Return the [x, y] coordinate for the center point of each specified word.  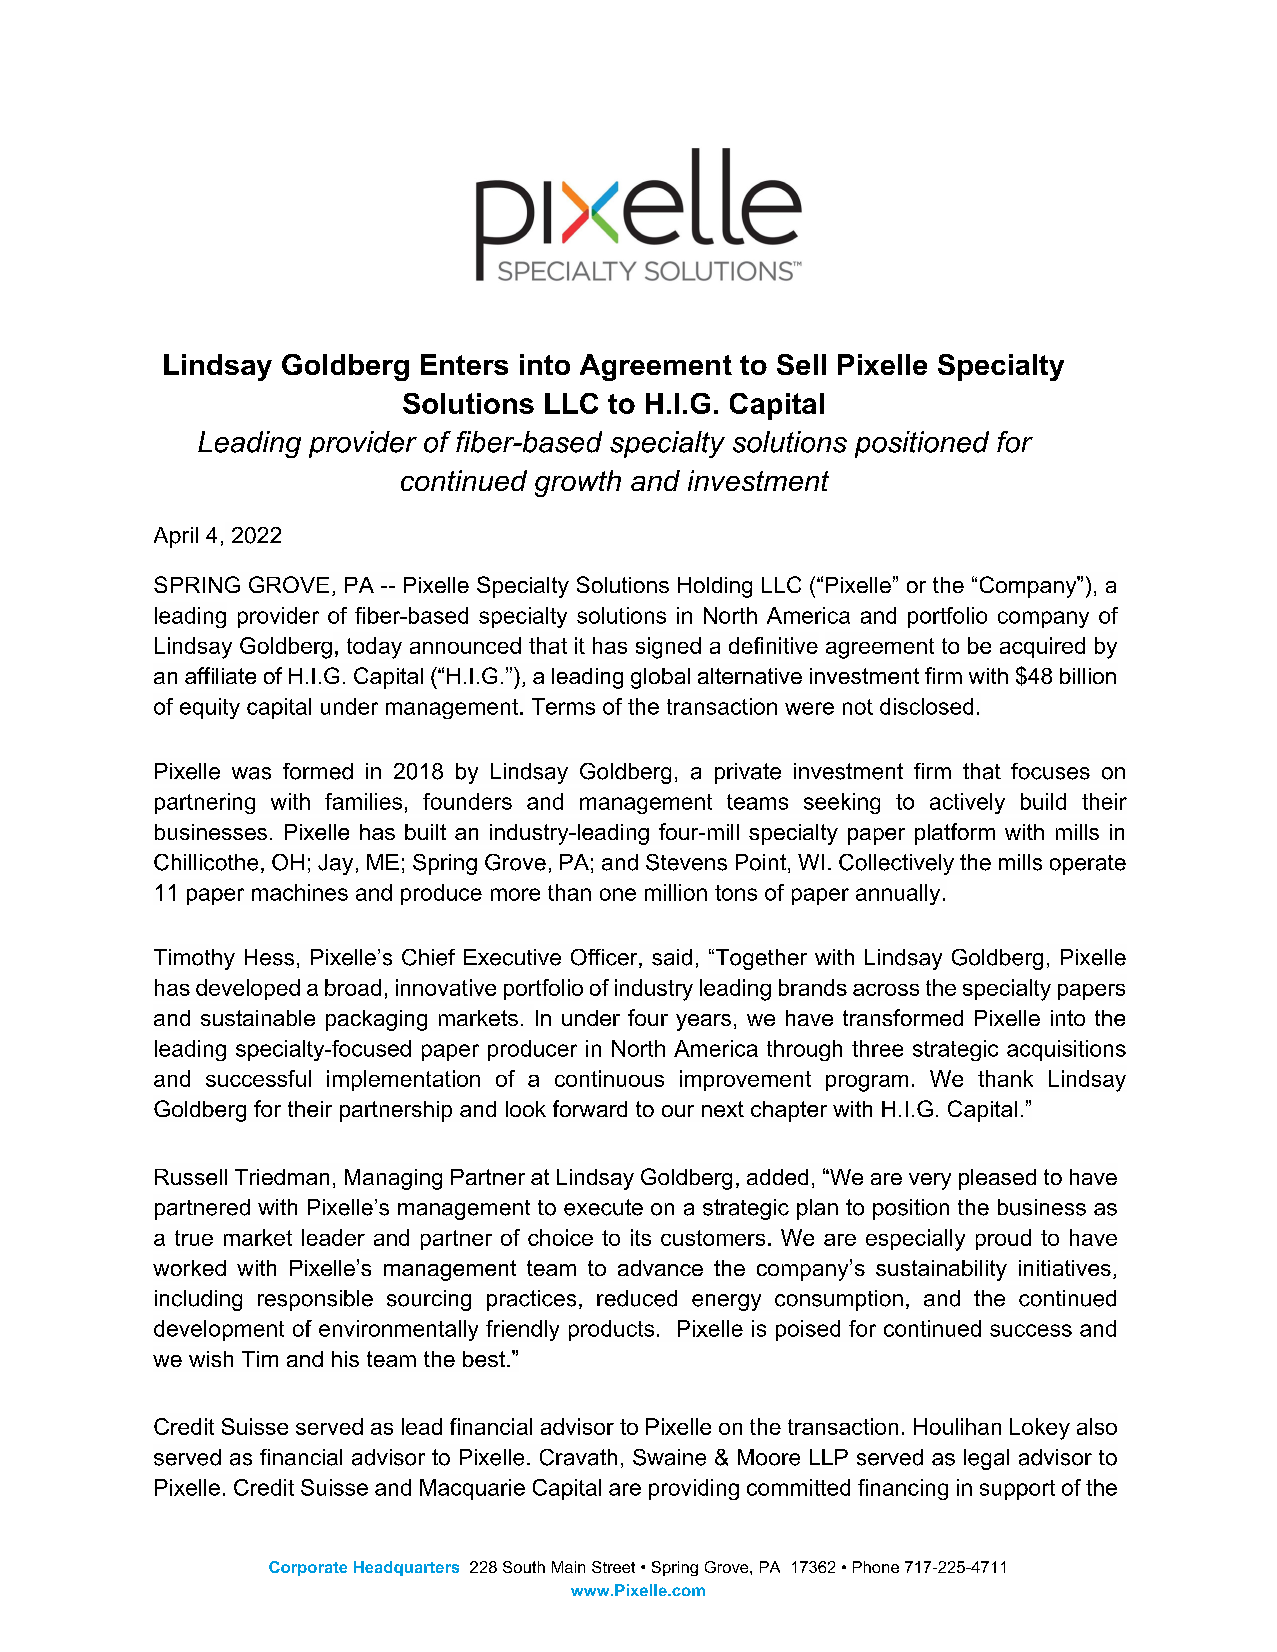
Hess [269, 957]
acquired [1042, 647]
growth [578, 483]
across [886, 990]
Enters [464, 364]
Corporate [308, 1568]
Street [613, 1567]
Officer [605, 958]
